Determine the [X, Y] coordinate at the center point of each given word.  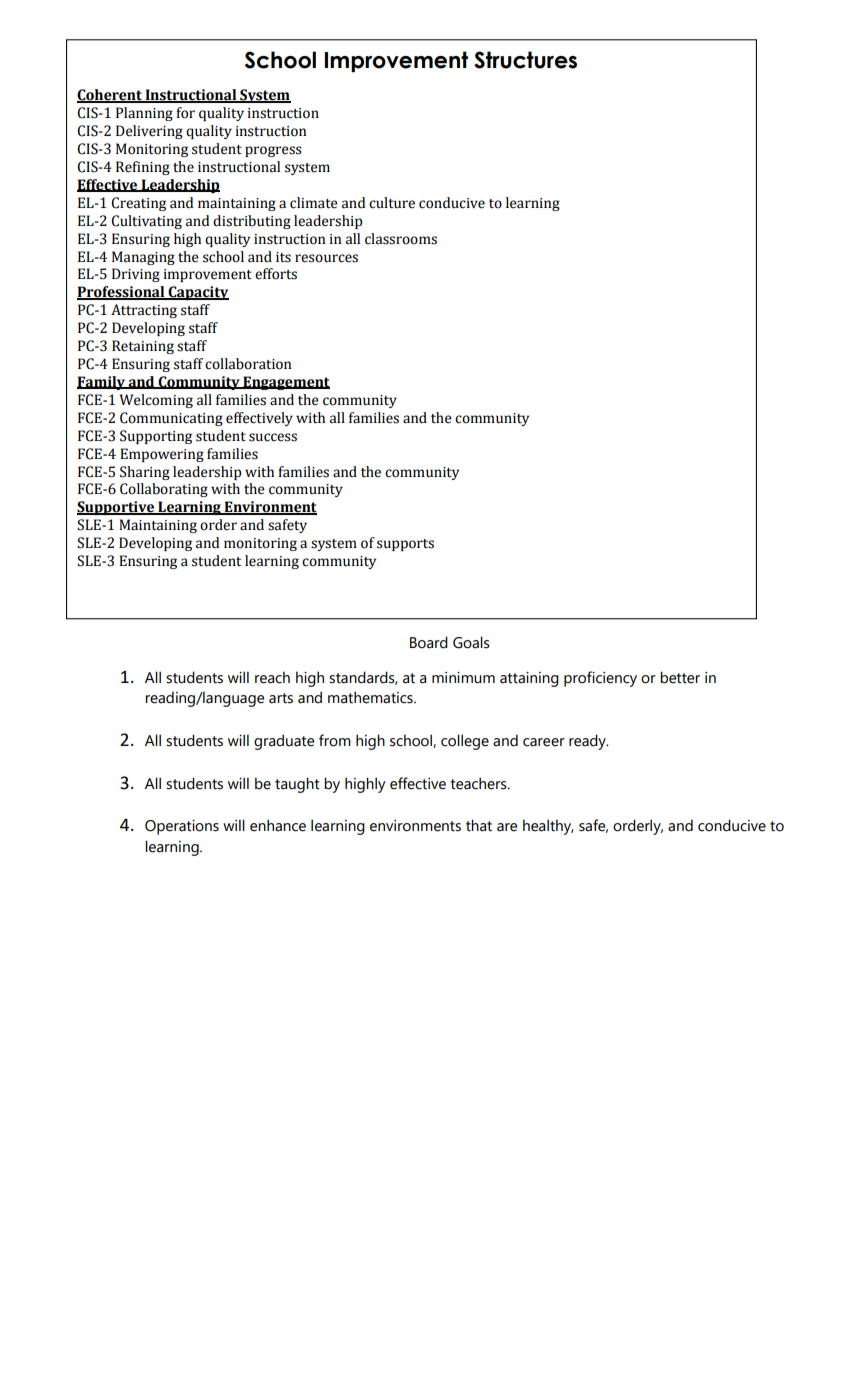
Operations [182, 827]
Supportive [117, 508]
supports [405, 545]
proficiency [600, 679]
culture [392, 203]
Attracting [144, 311]
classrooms [401, 239]
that [479, 825]
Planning [144, 114]
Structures [525, 60]
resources [326, 258]
